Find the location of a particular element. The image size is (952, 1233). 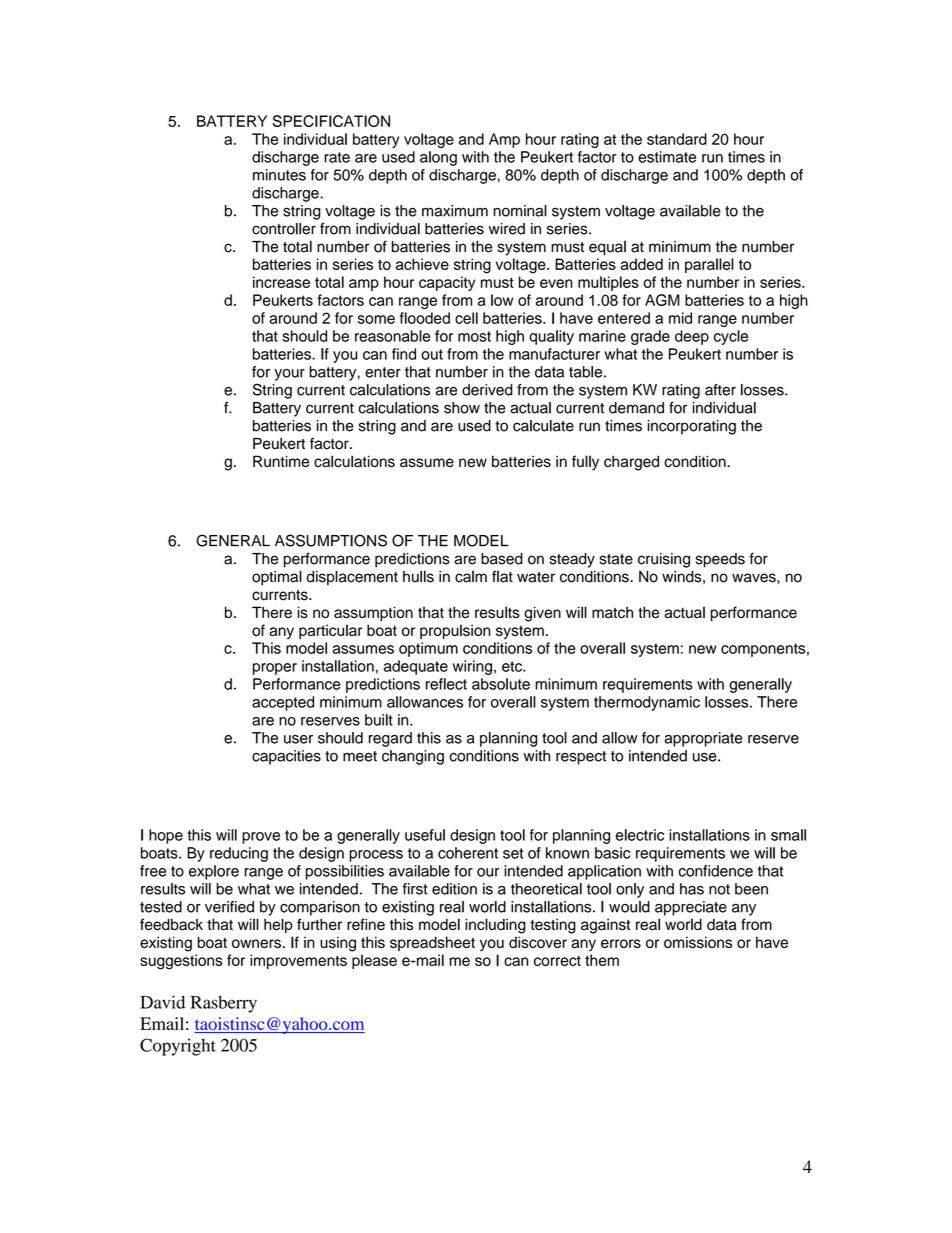

Copyright is located at coordinates (178, 1047).
